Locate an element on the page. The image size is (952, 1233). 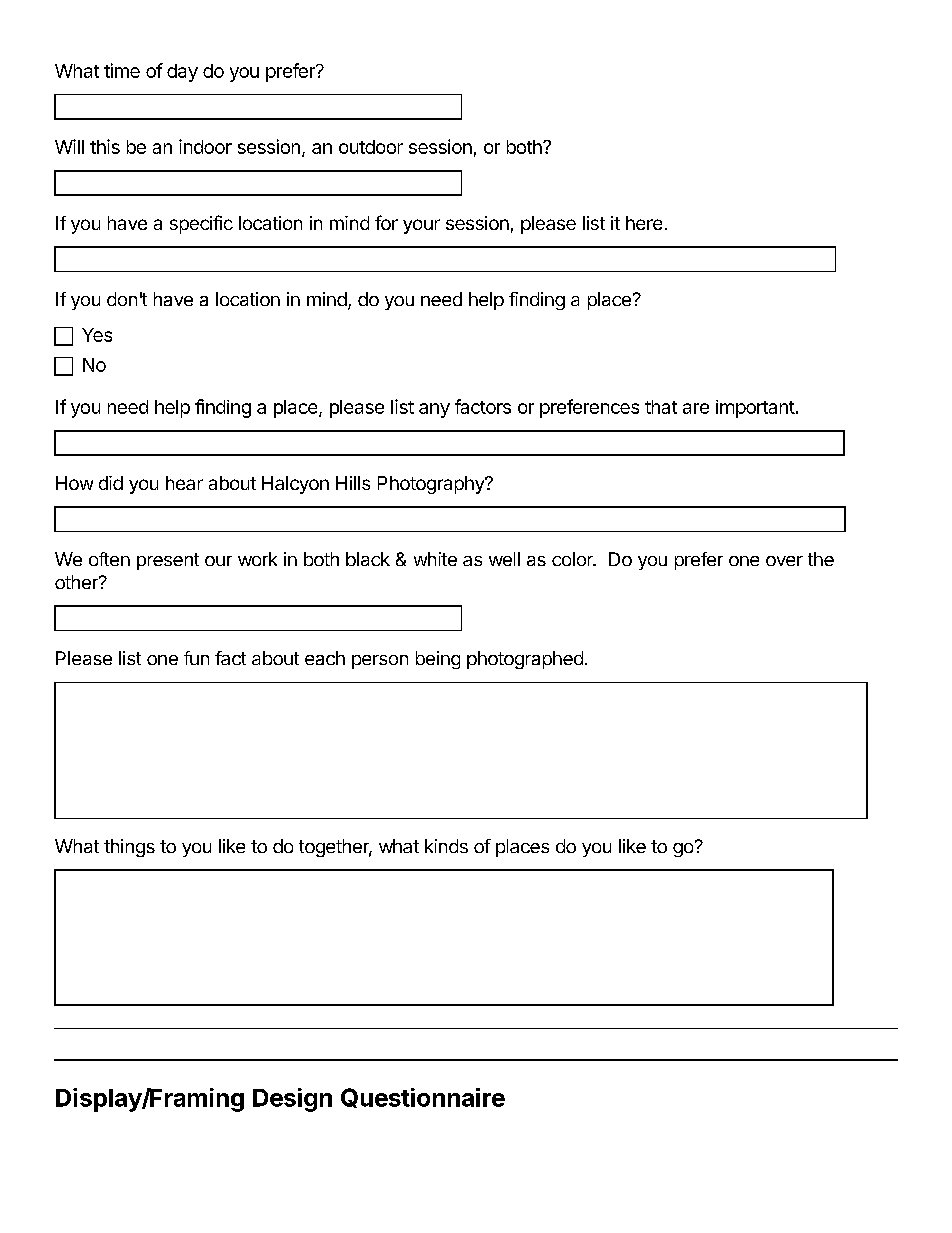
kinds is located at coordinates (446, 846).
